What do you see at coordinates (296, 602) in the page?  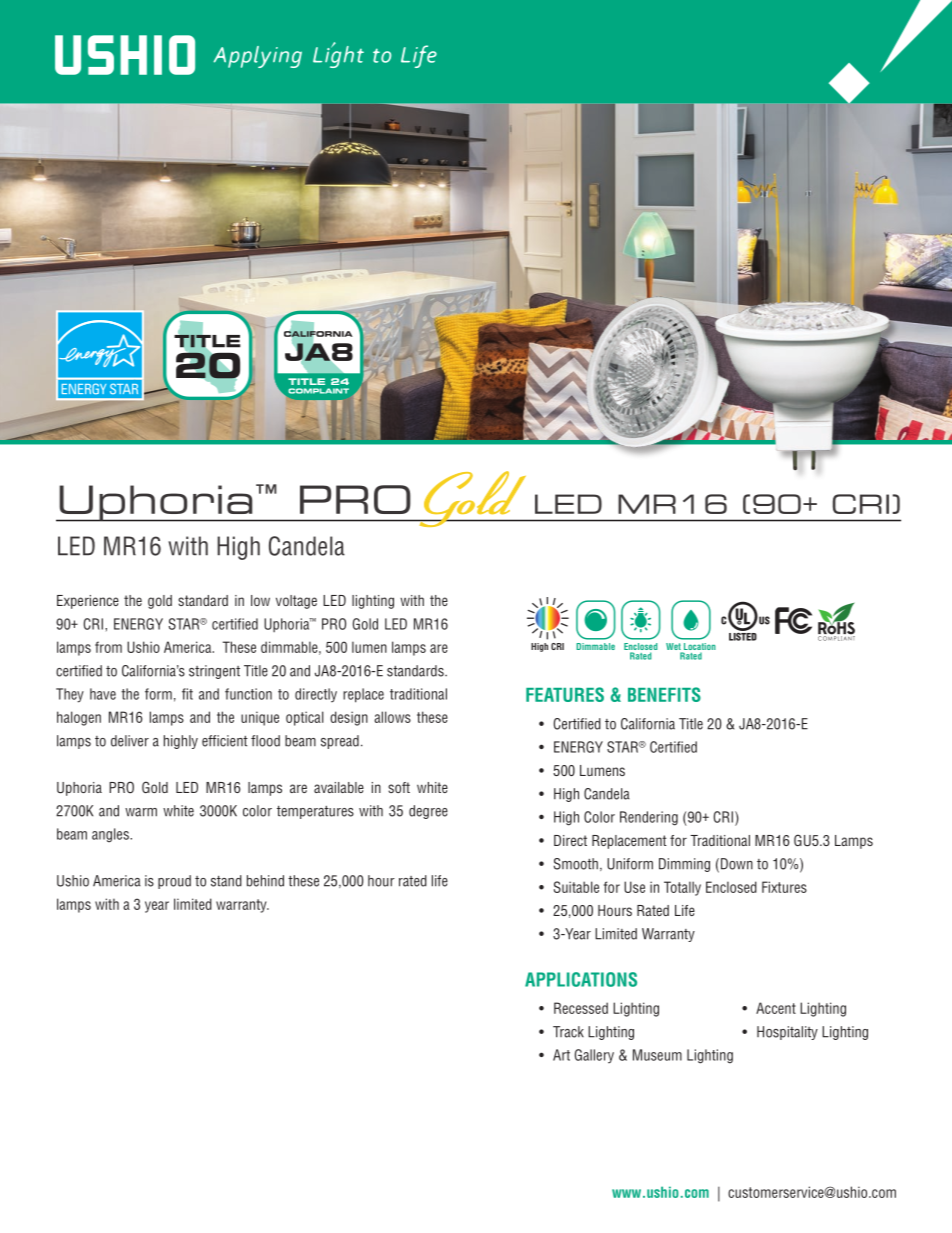 I see `voltage` at bounding box center [296, 602].
